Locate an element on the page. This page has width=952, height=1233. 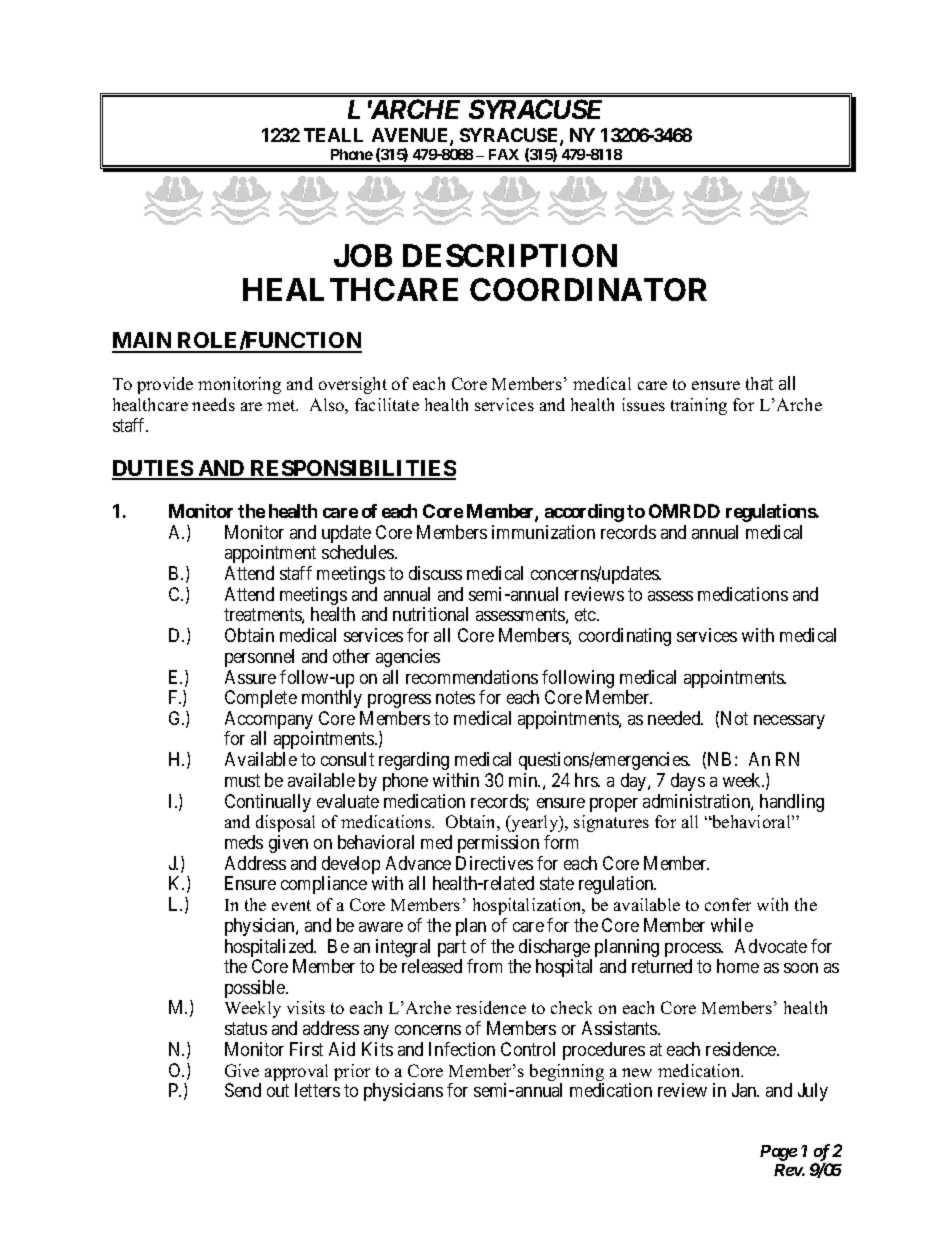
personnel is located at coordinates (259, 658).
